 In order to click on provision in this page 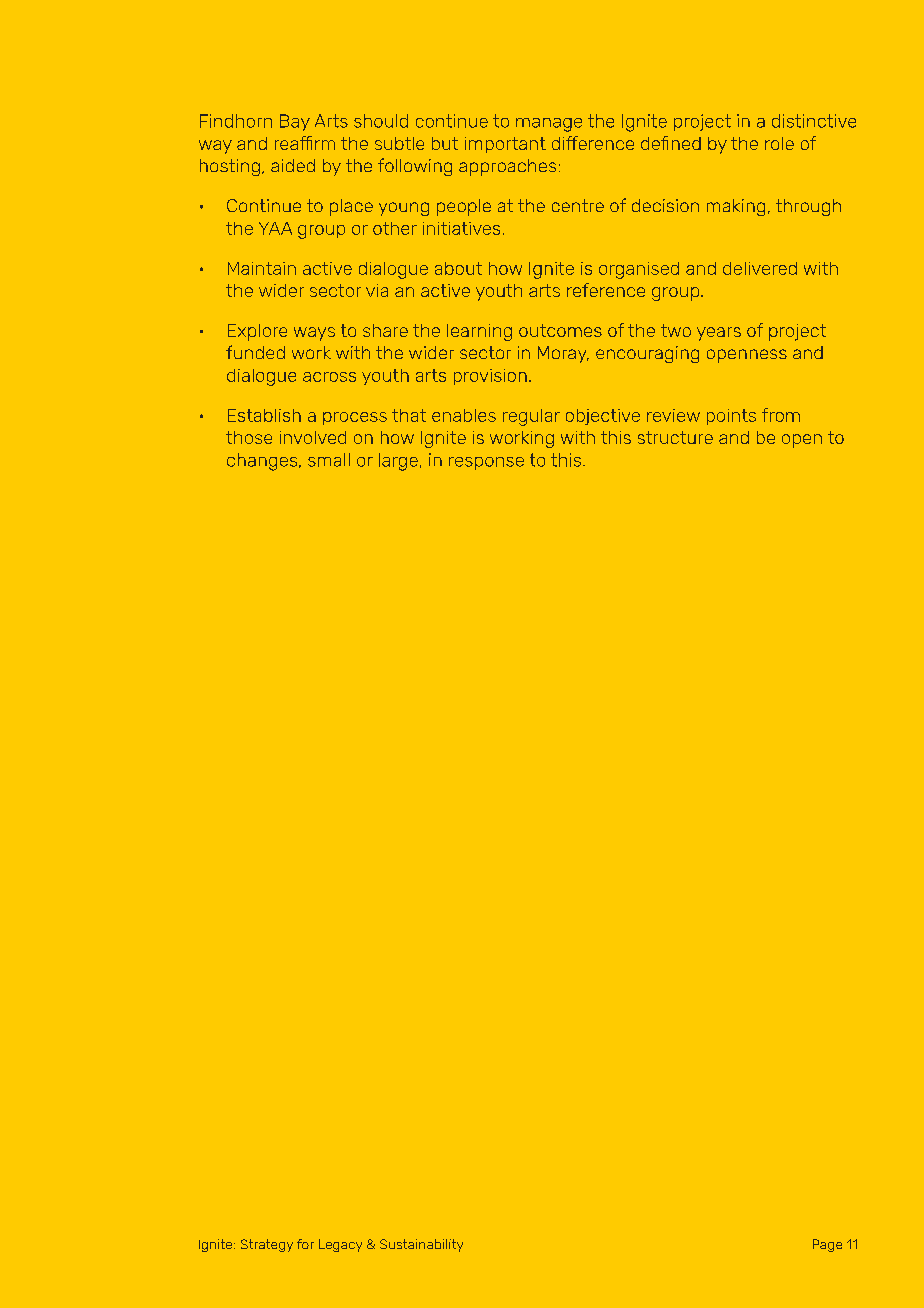, I will do `click(490, 377)`.
